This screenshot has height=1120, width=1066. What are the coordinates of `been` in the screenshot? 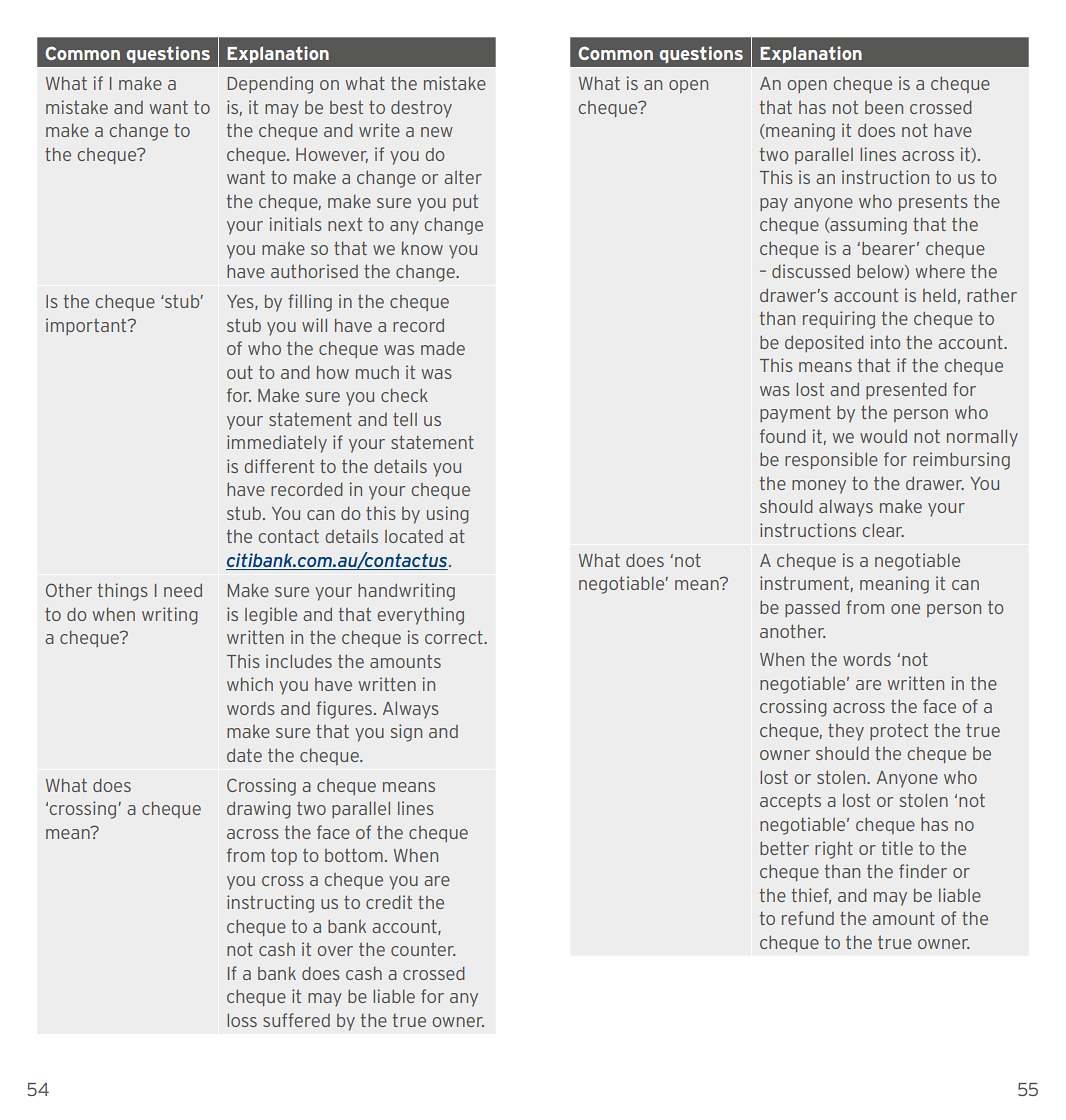 It's located at (884, 107).
